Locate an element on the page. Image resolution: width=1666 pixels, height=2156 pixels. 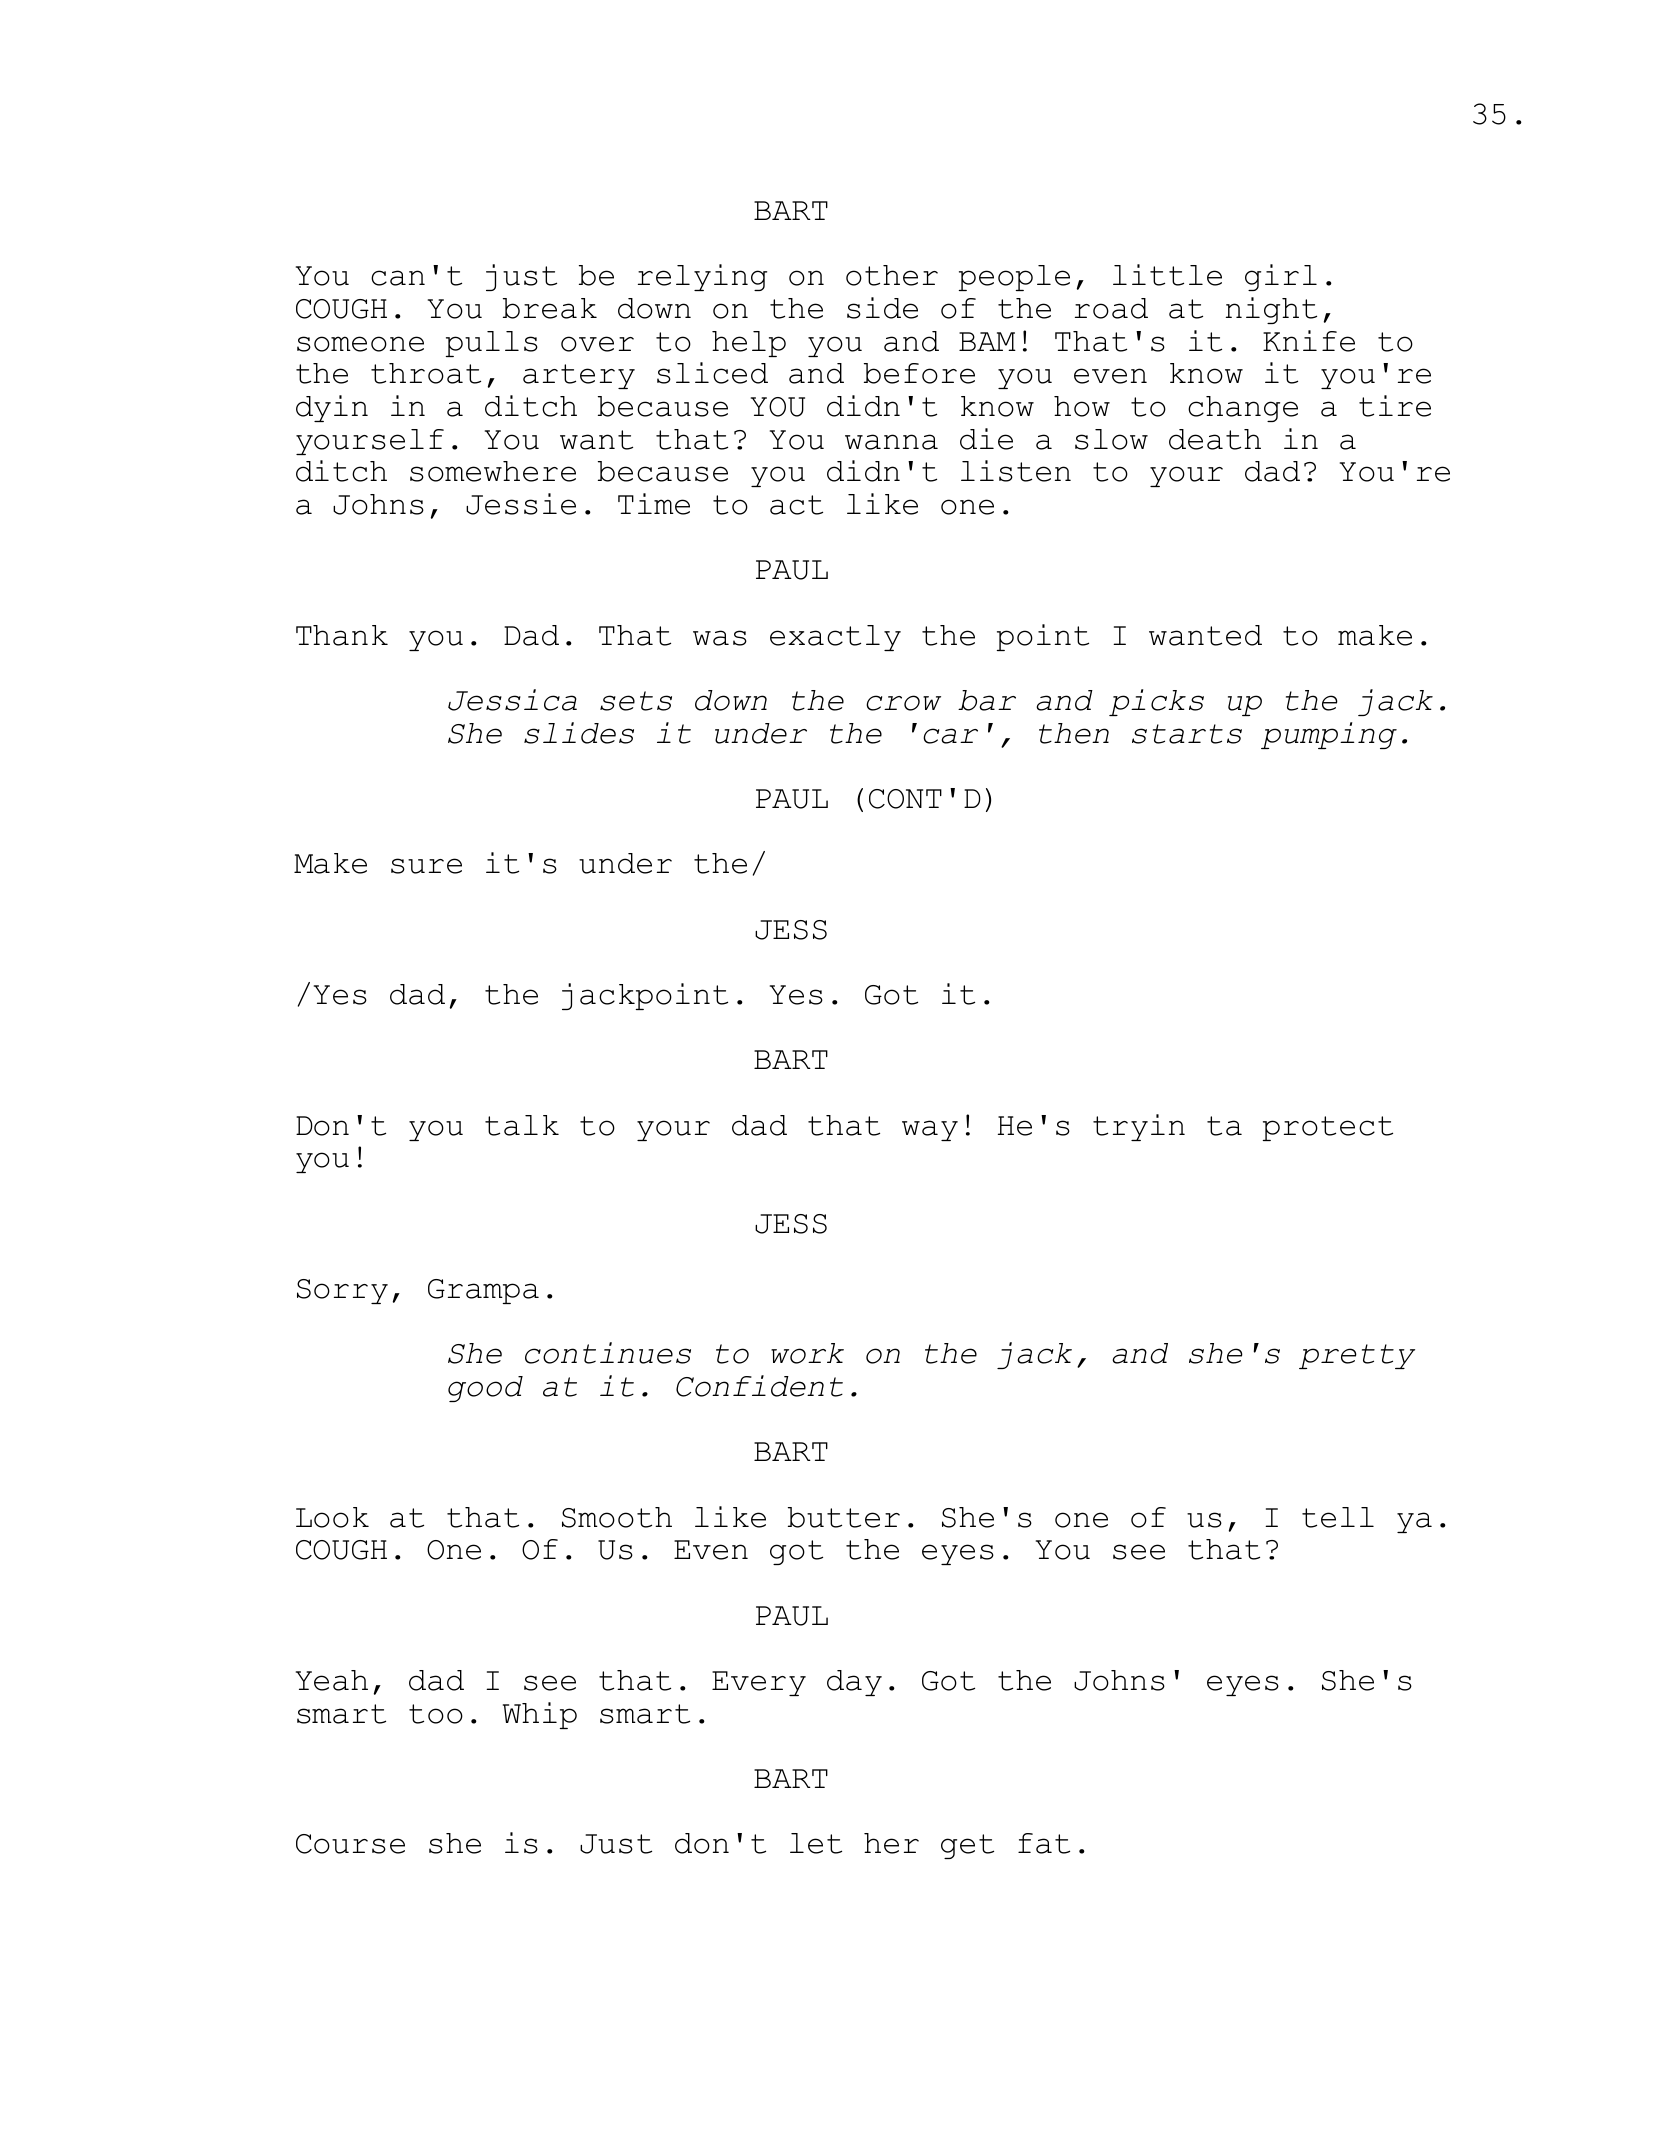
side is located at coordinates (882, 308).
